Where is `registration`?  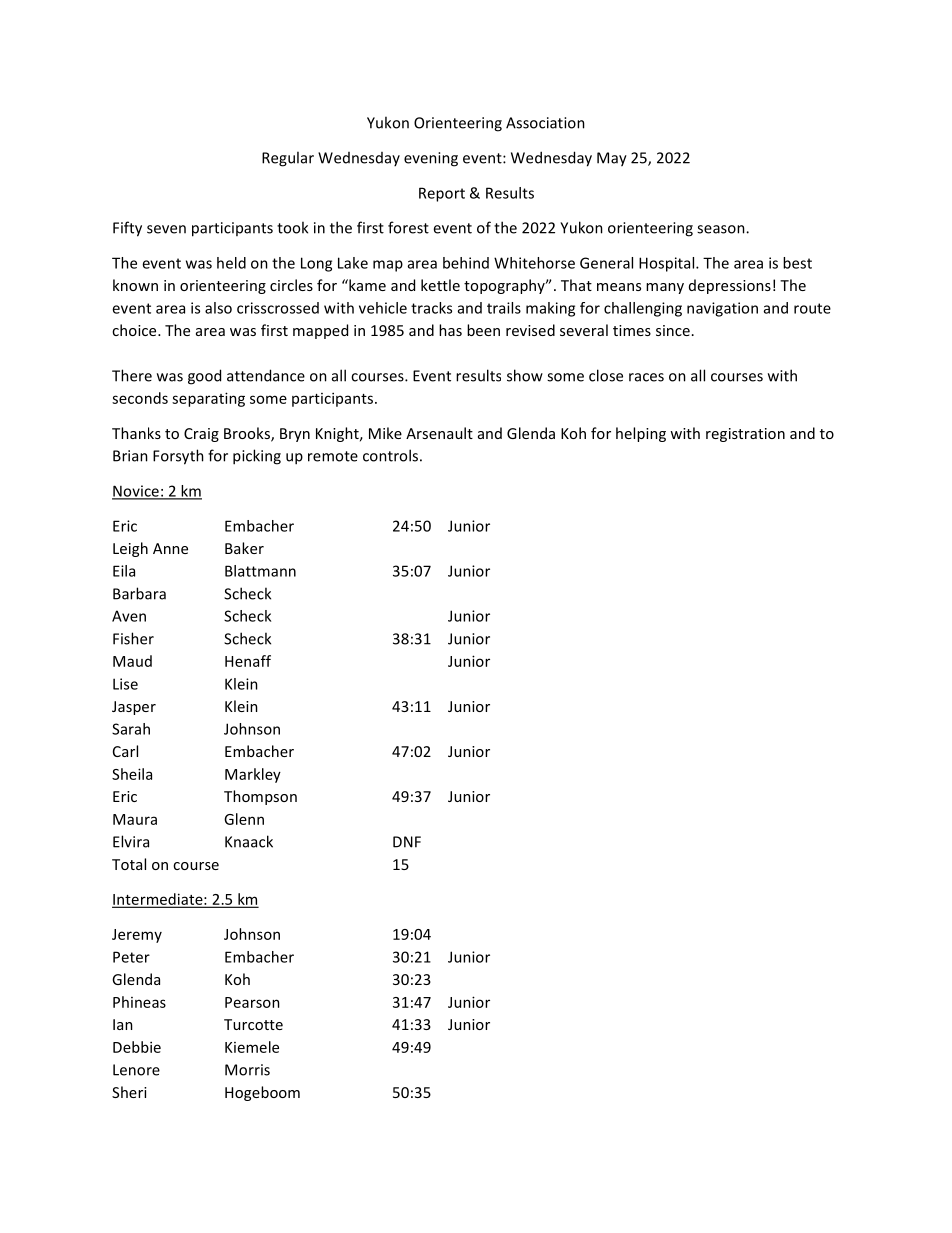 registration is located at coordinates (745, 435).
